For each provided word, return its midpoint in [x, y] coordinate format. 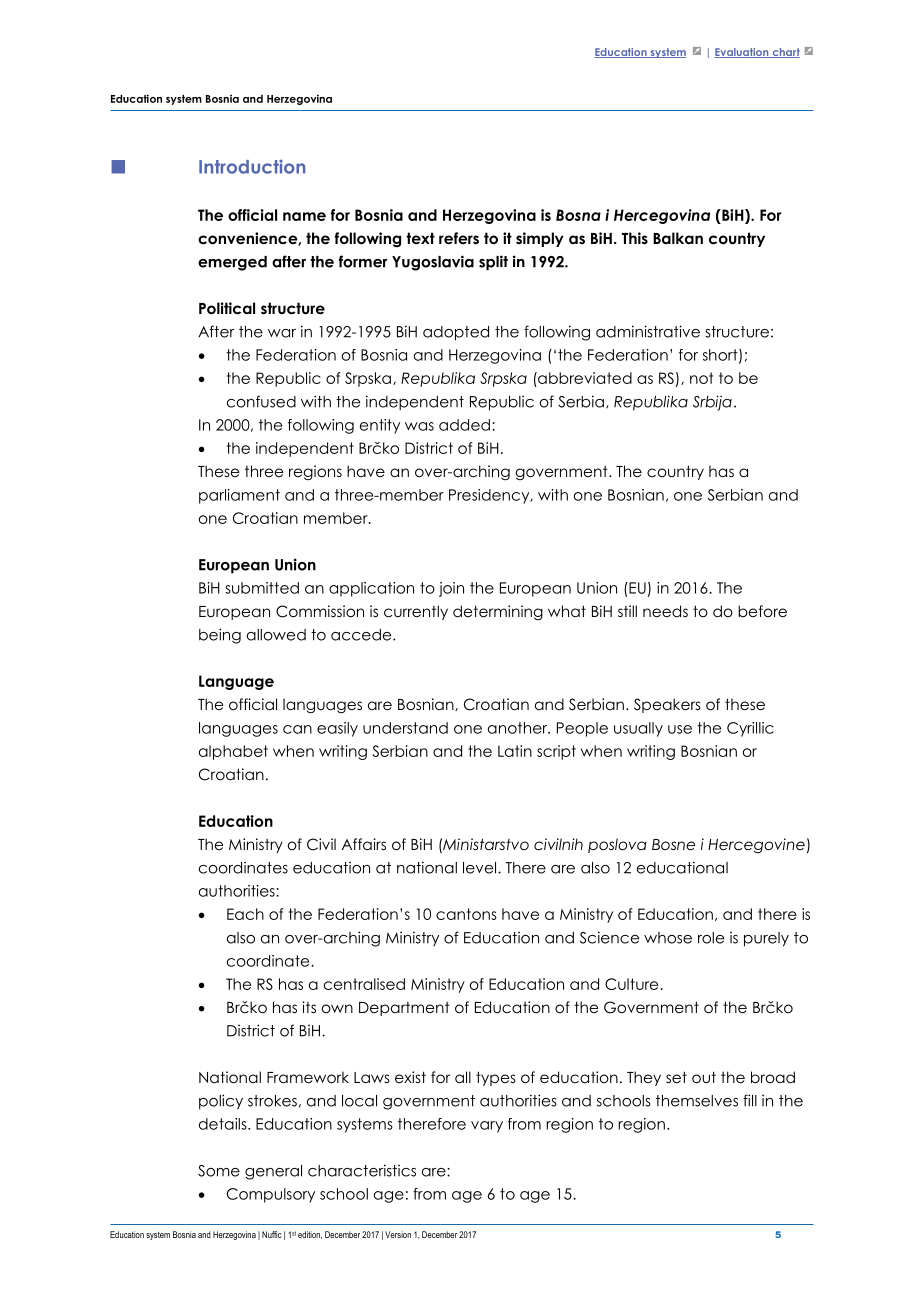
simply [540, 239]
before [762, 611]
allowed [276, 635]
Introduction [252, 167]
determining [498, 612]
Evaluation [742, 53]
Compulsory [271, 1195]
